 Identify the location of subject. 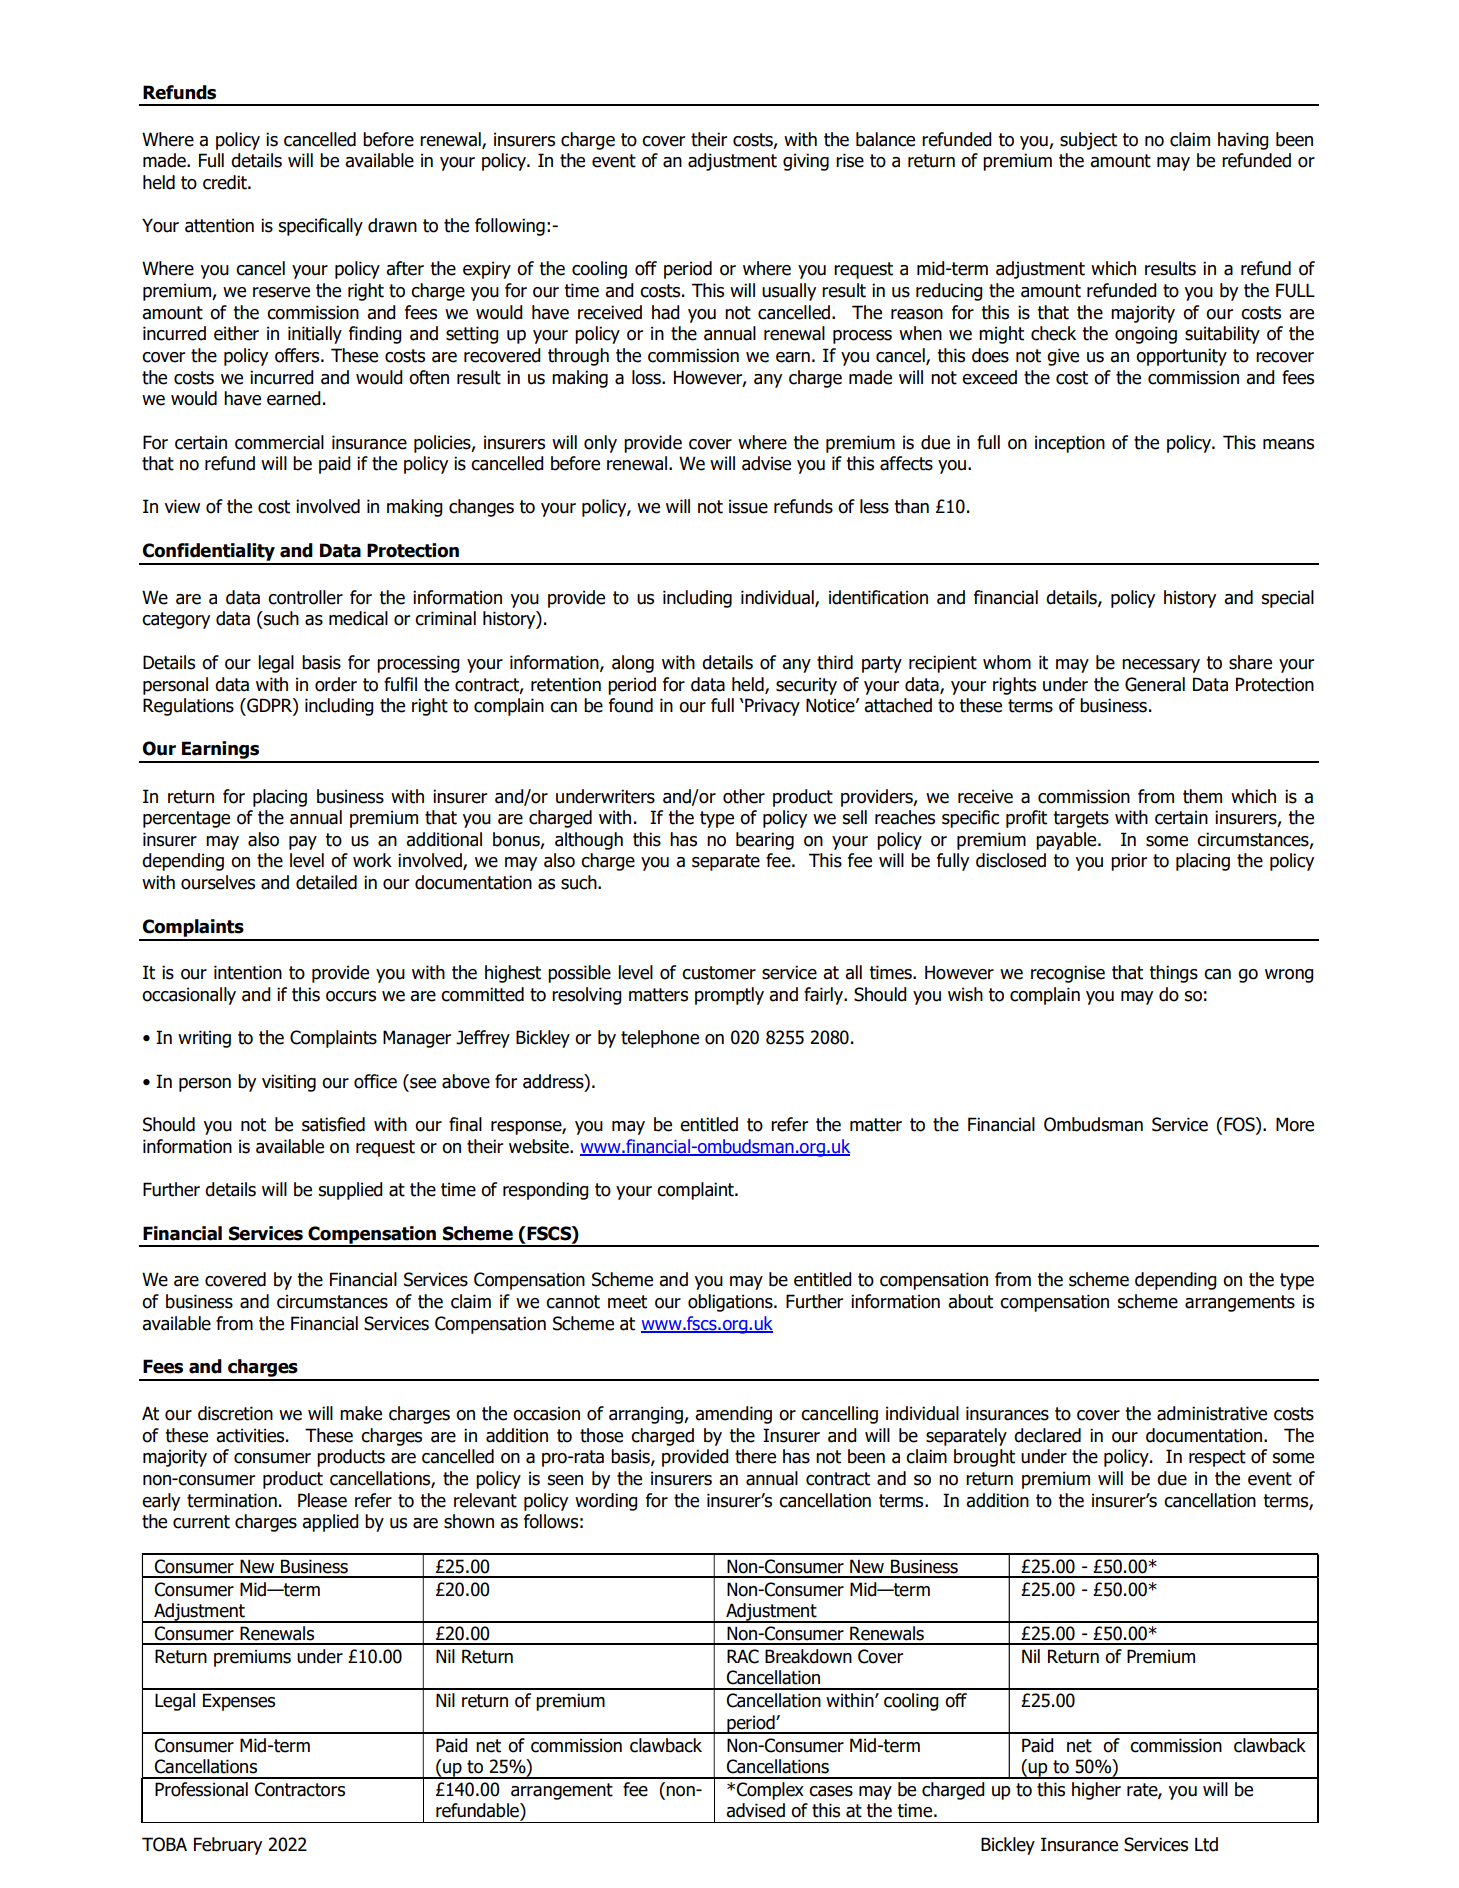
(1088, 141).
